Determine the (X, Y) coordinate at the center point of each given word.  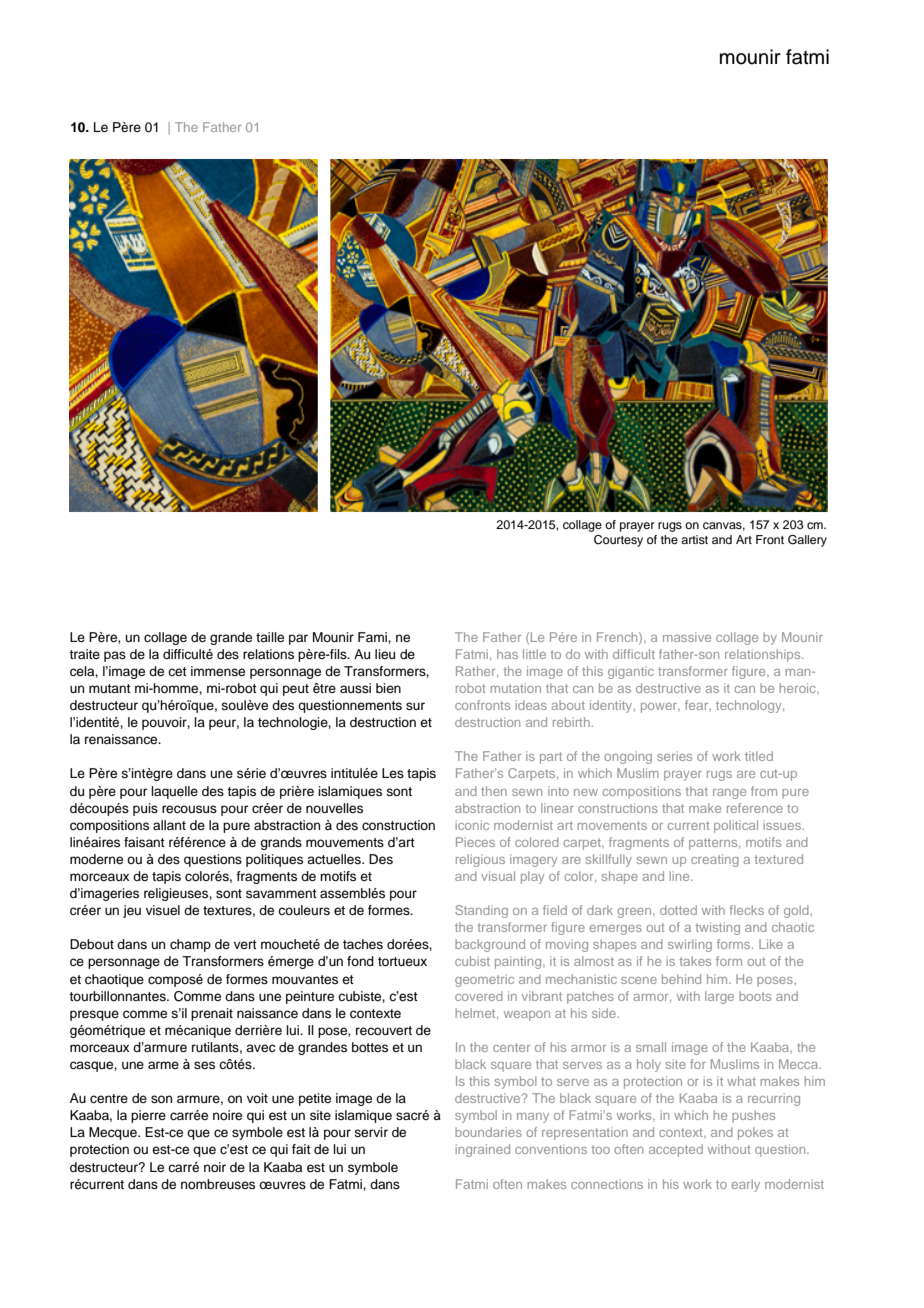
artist (694, 539)
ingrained (483, 1150)
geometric (484, 980)
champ (190, 945)
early (745, 1185)
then (494, 791)
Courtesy (618, 541)
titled (759, 756)
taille (270, 637)
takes (695, 961)
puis (145, 809)
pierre (148, 1116)
